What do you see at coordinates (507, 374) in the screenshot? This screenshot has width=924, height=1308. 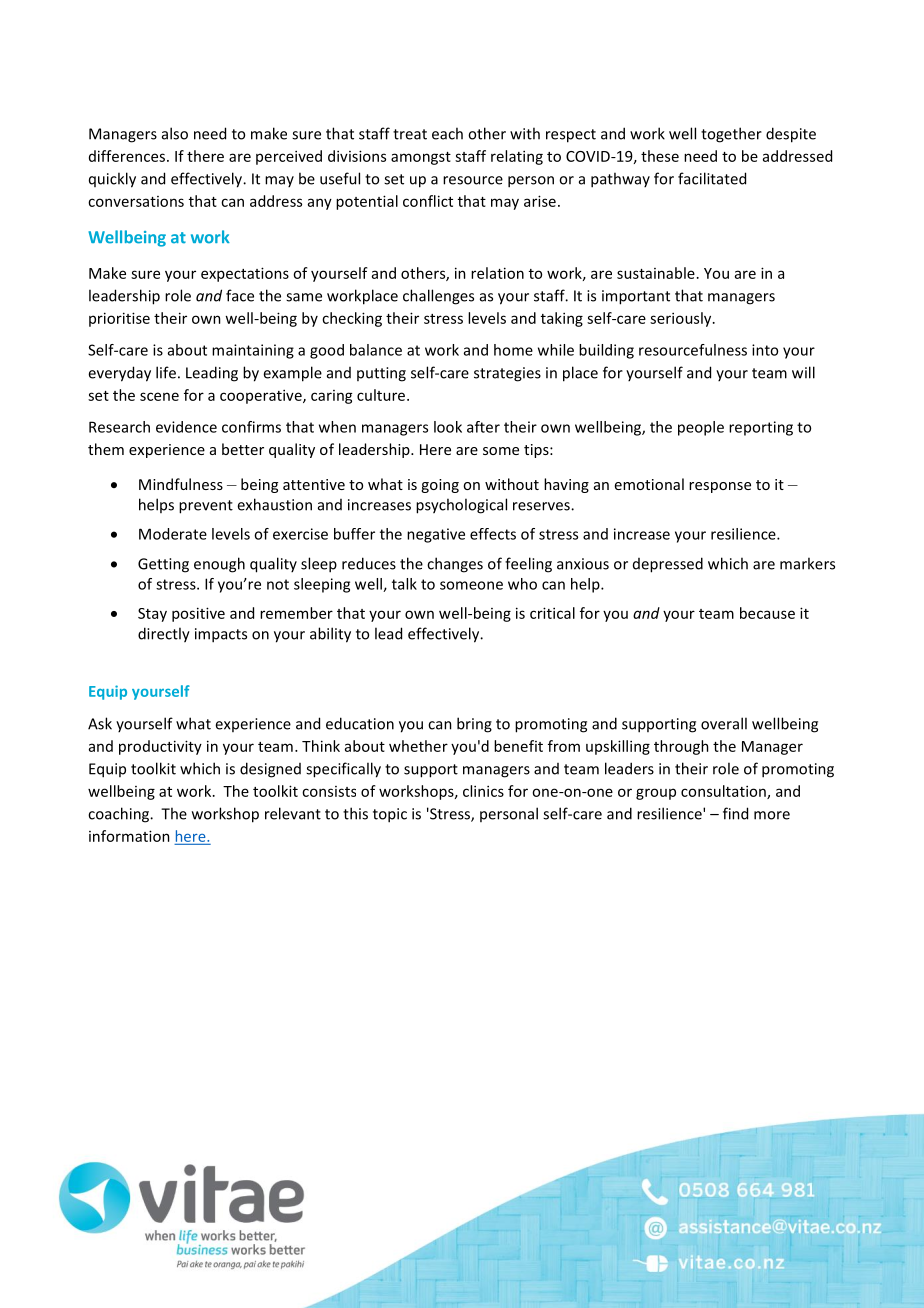 I see `strategies` at bounding box center [507, 374].
